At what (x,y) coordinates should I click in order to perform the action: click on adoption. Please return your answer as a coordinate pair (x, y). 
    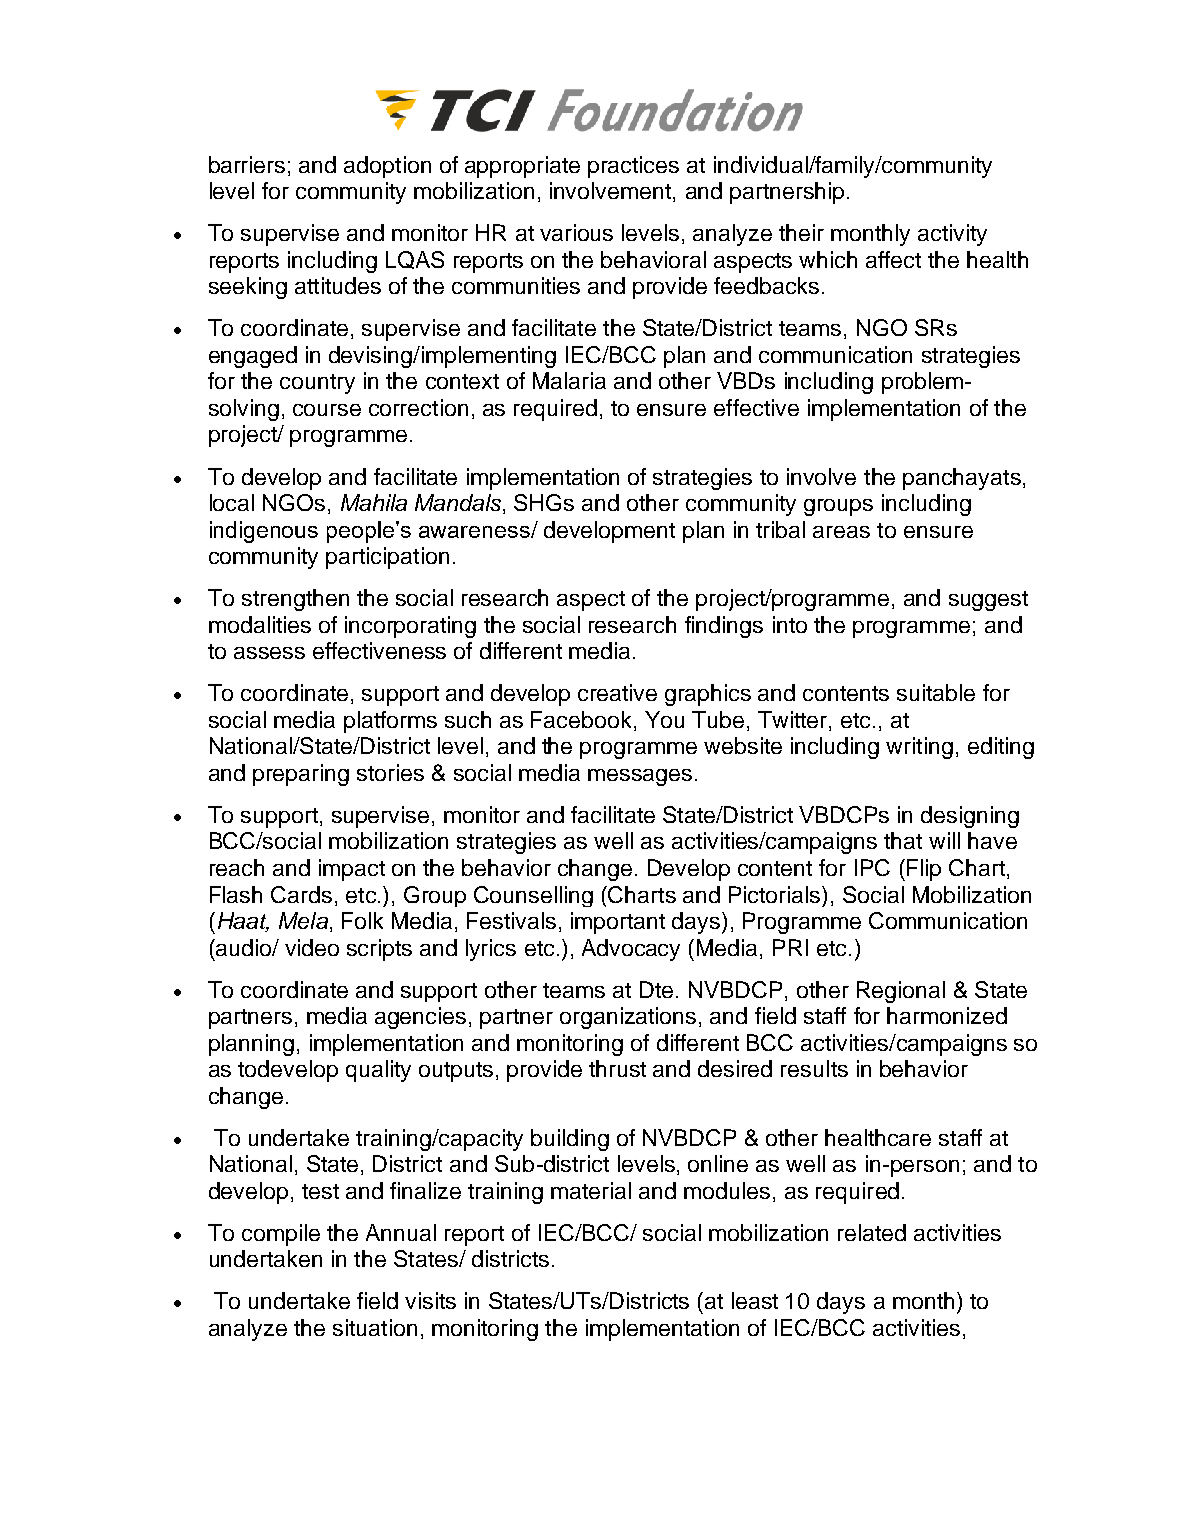
    Looking at the image, I should click on (387, 167).
